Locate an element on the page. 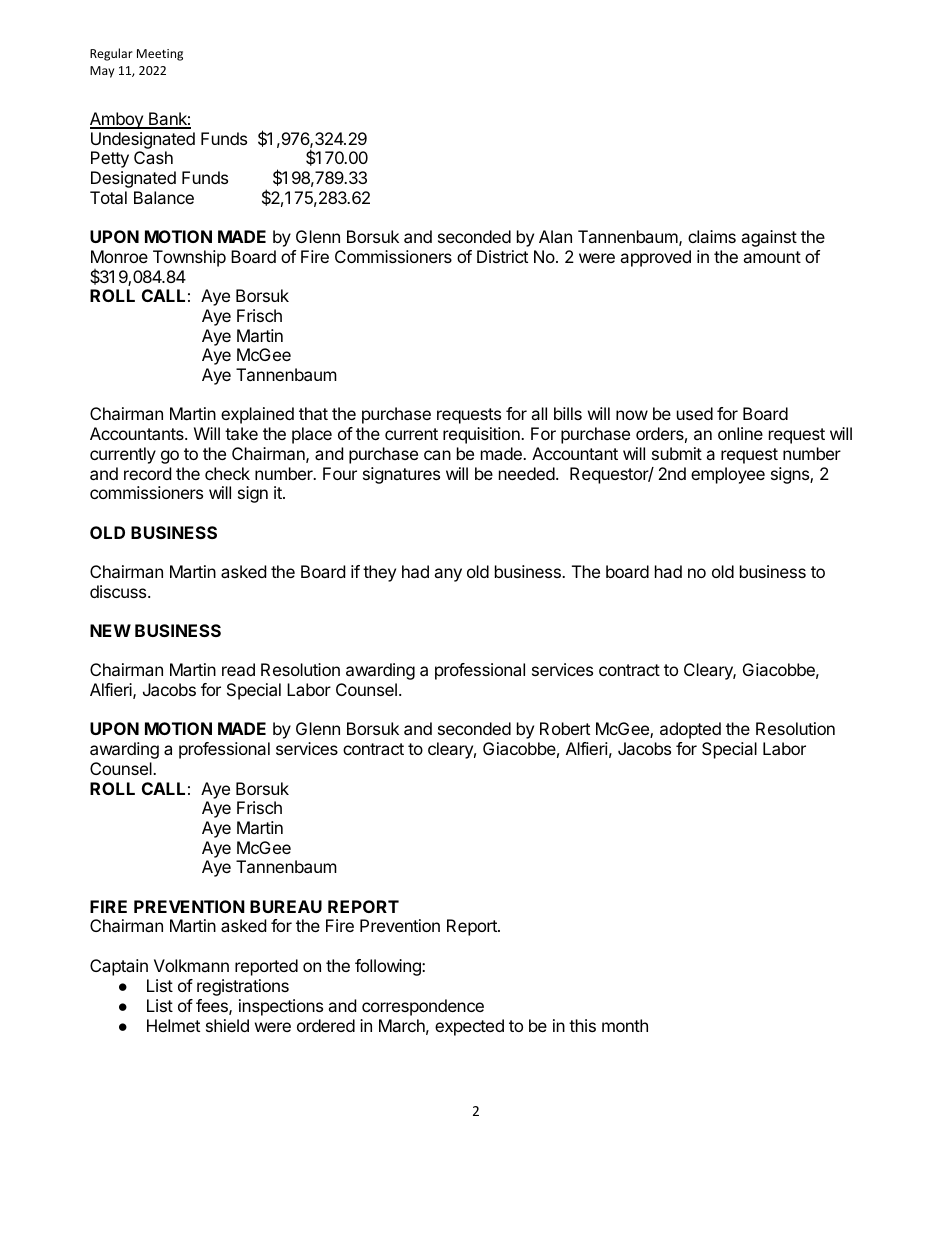 This image has width=952, height=1233. requisition is located at coordinates (482, 435).
